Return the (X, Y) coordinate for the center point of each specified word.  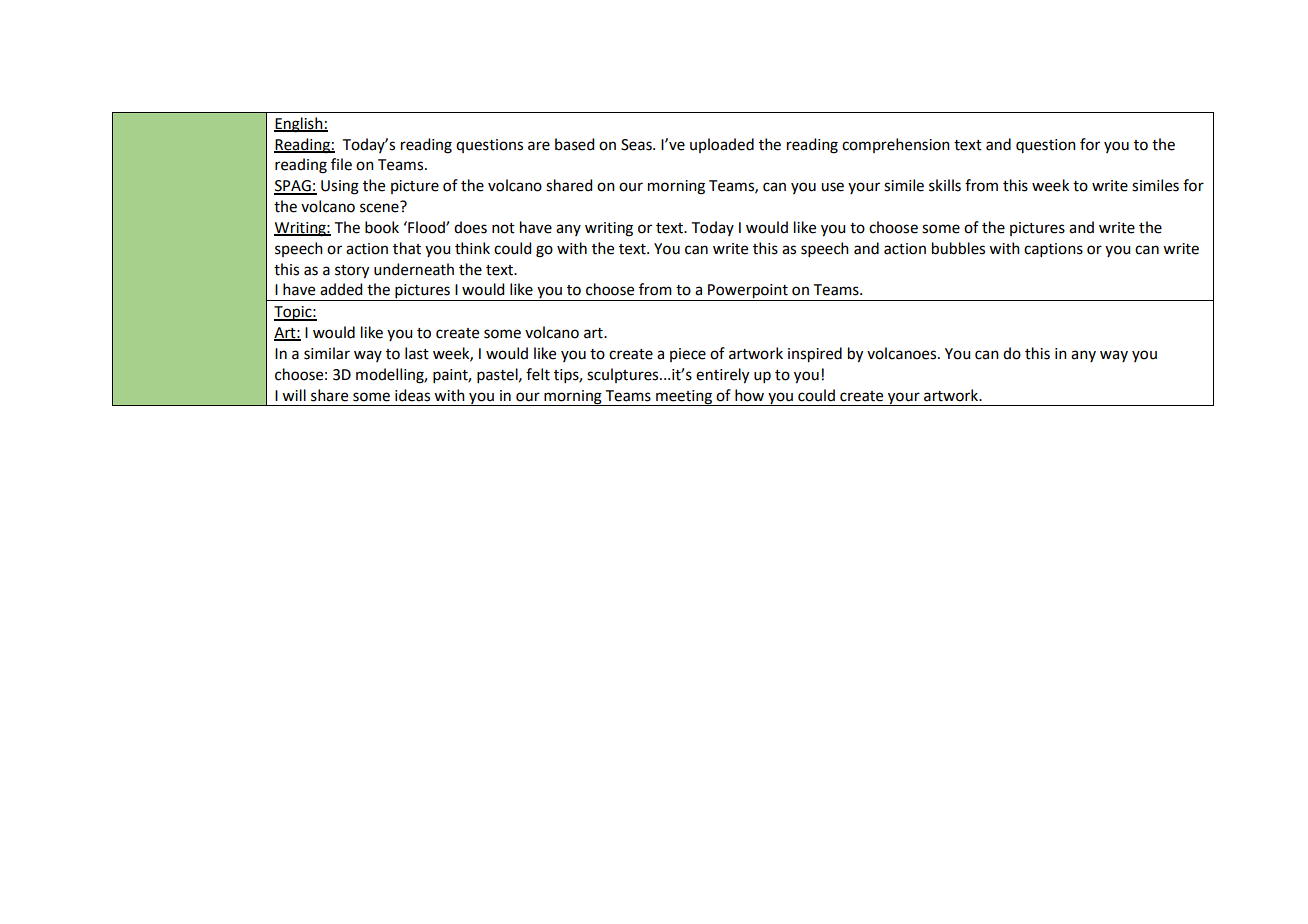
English (299, 125)
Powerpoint (748, 292)
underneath (414, 269)
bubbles (958, 248)
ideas (412, 395)
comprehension (896, 145)
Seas (637, 145)
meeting (684, 398)
